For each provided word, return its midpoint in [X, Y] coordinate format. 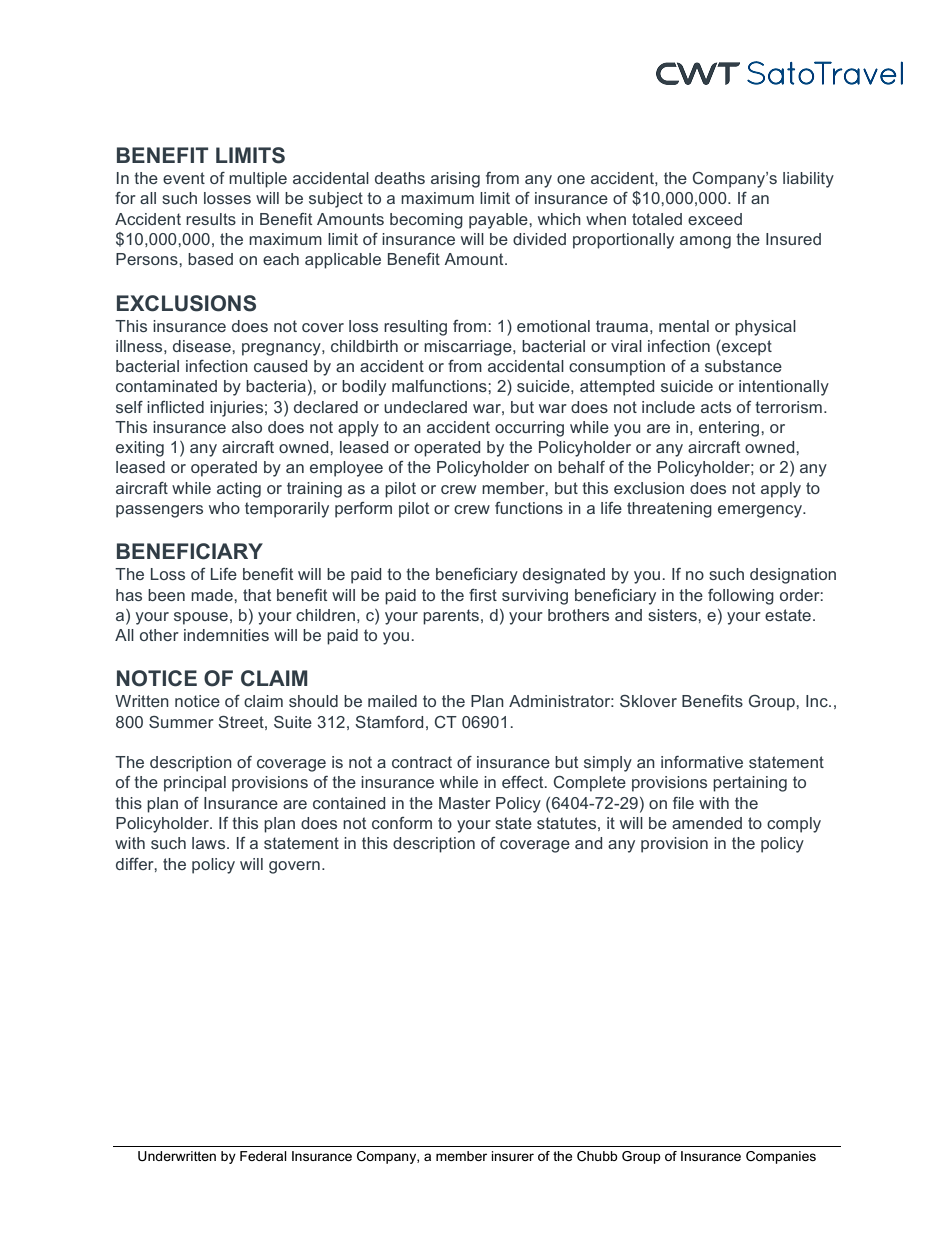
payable [499, 221]
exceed [715, 219]
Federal [263, 1156]
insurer [512, 1156]
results [211, 219]
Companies [781, 1157]
